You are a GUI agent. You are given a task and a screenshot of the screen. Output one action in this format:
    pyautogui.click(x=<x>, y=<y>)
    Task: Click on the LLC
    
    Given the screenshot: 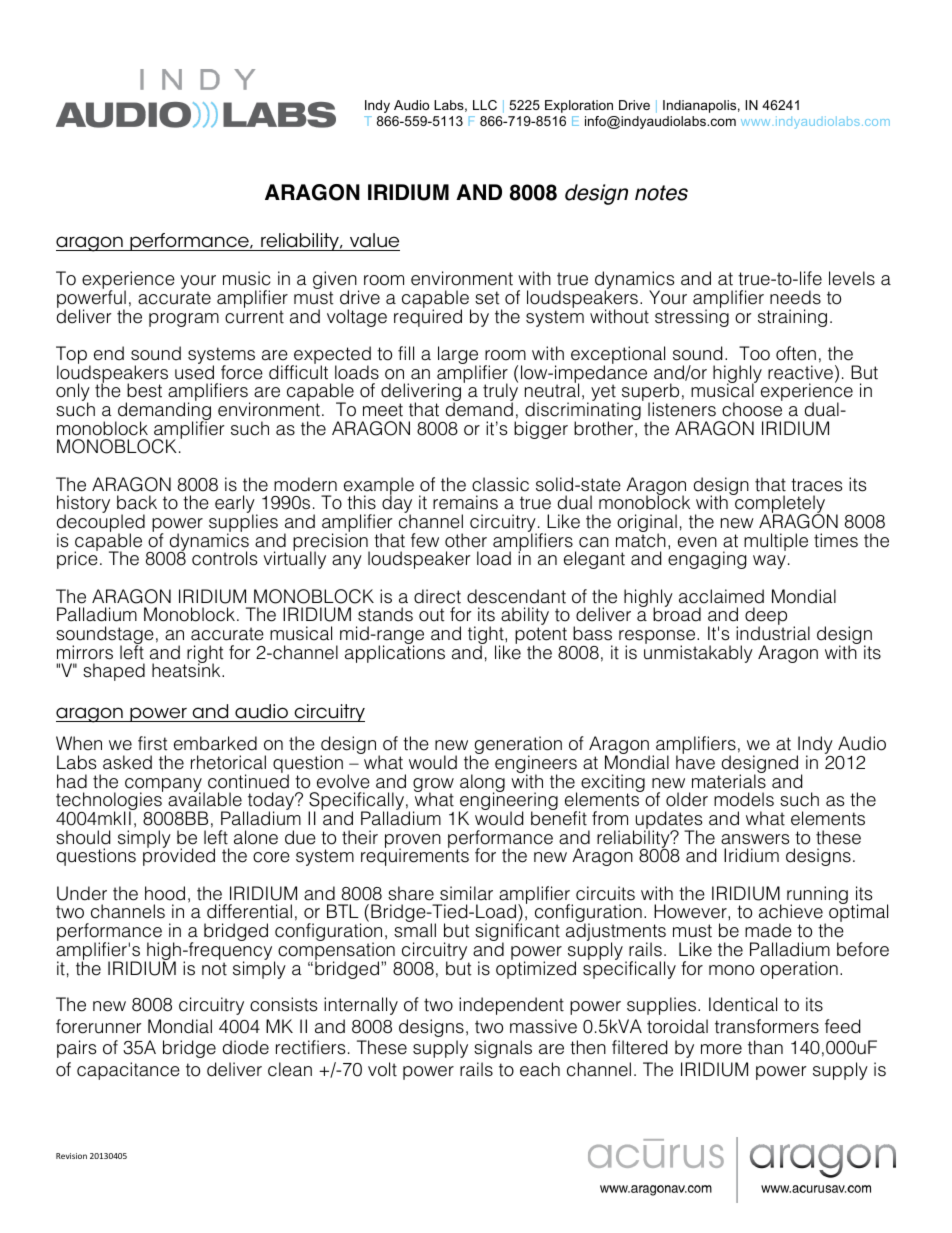 What is the action you would take?
    pyautogui.click(x=485, y=105)
